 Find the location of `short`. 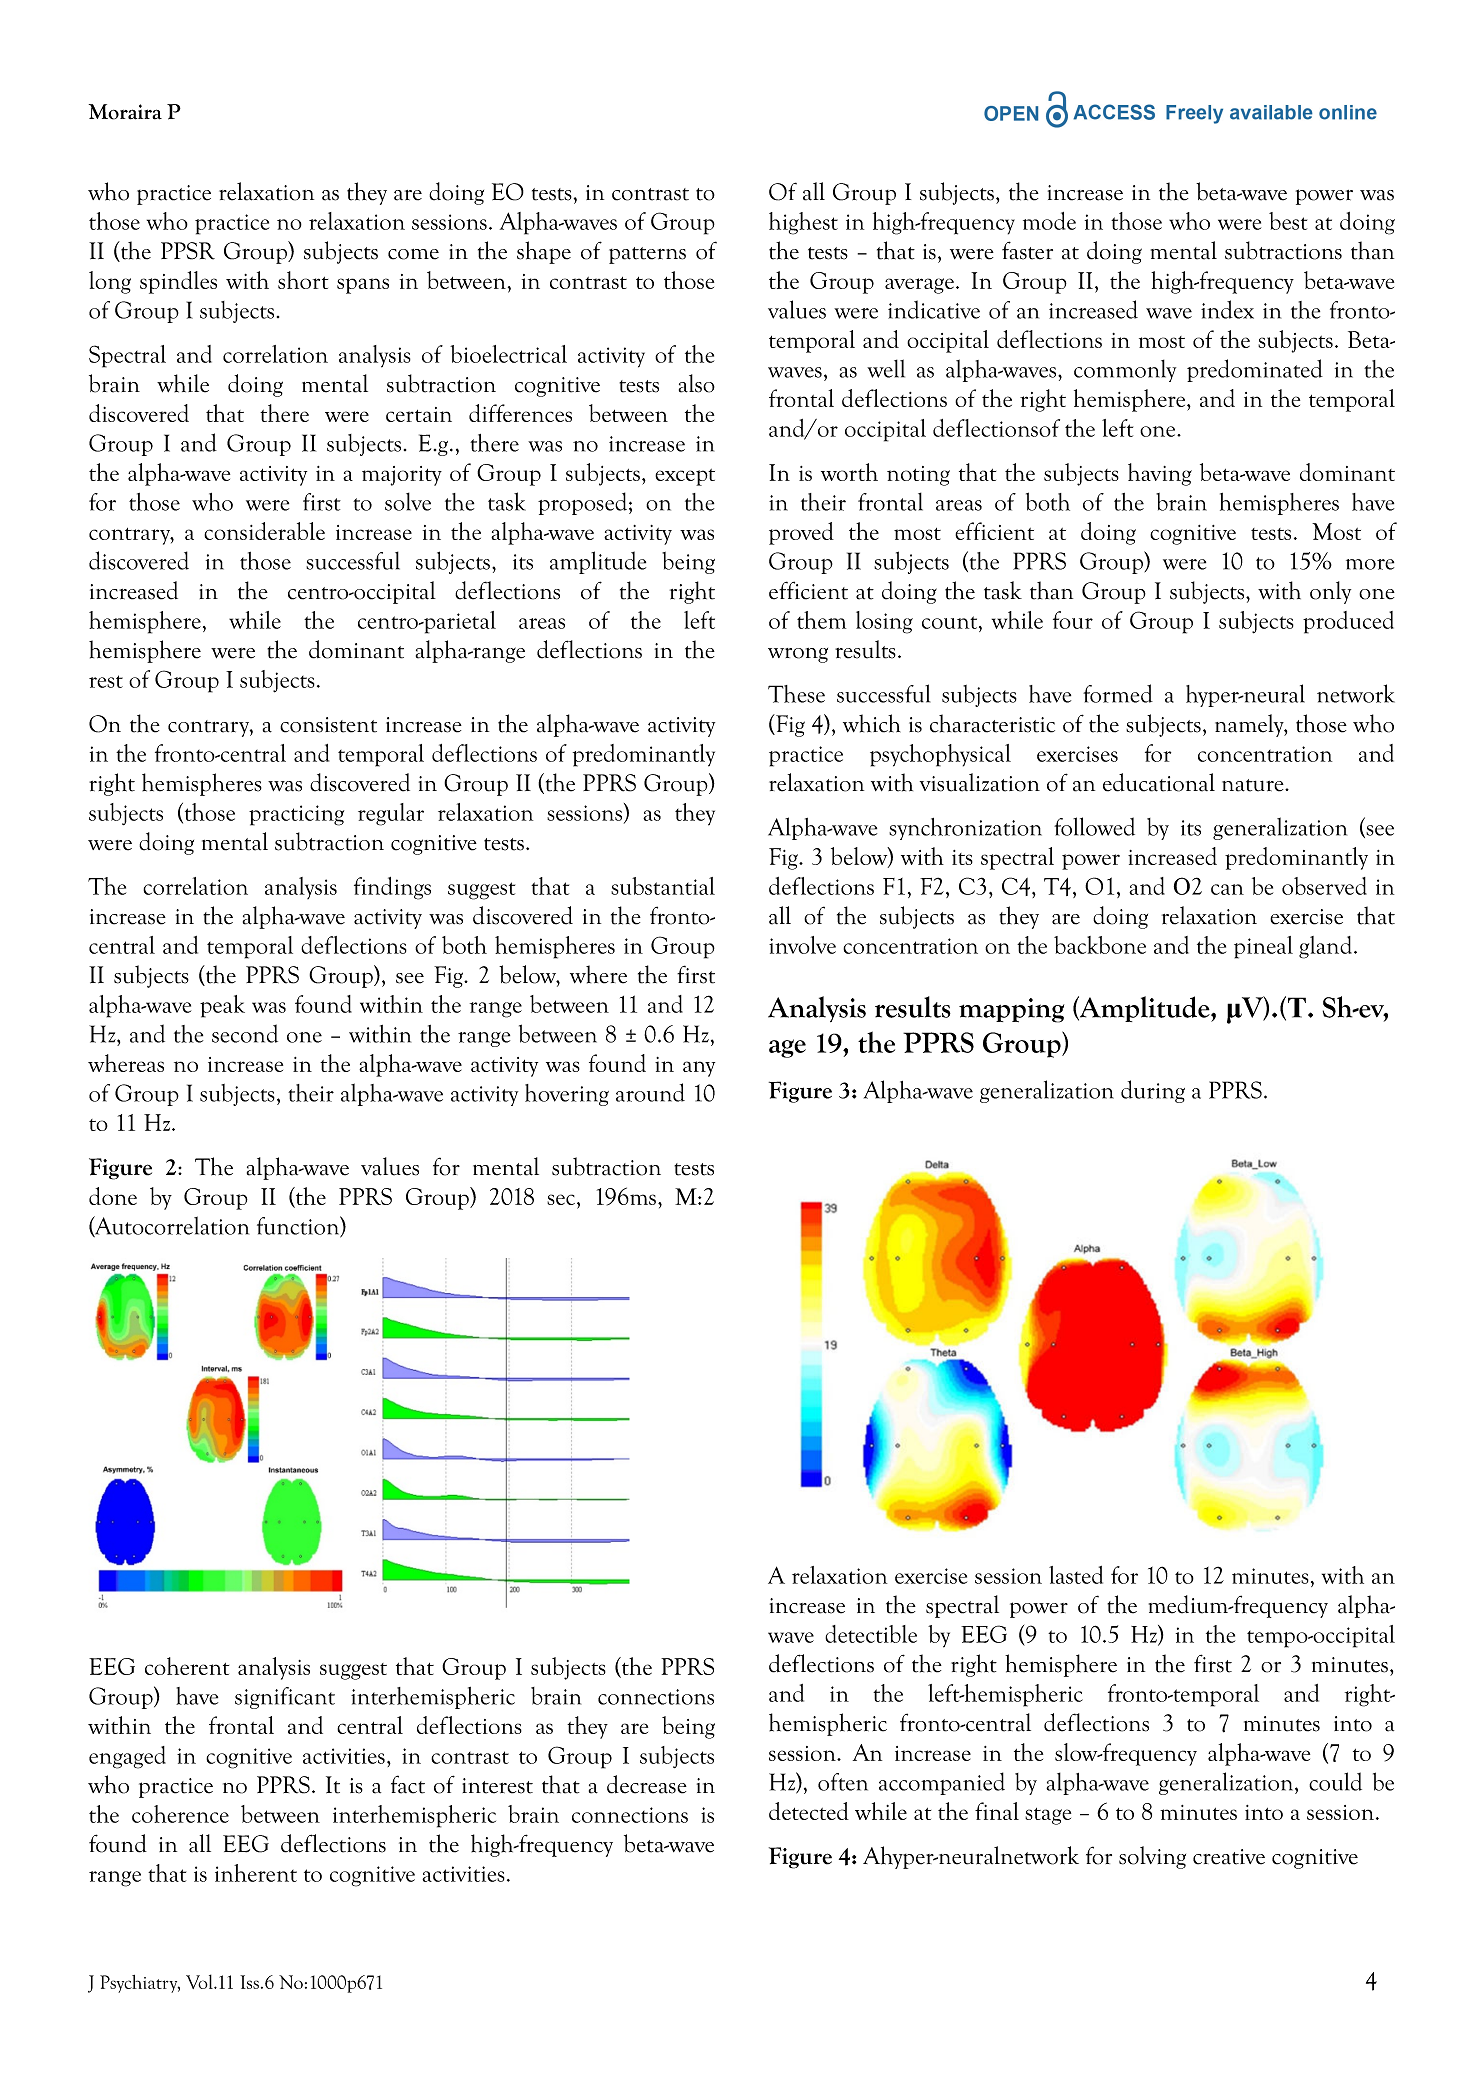

short is located at coordinates (303, 280).
